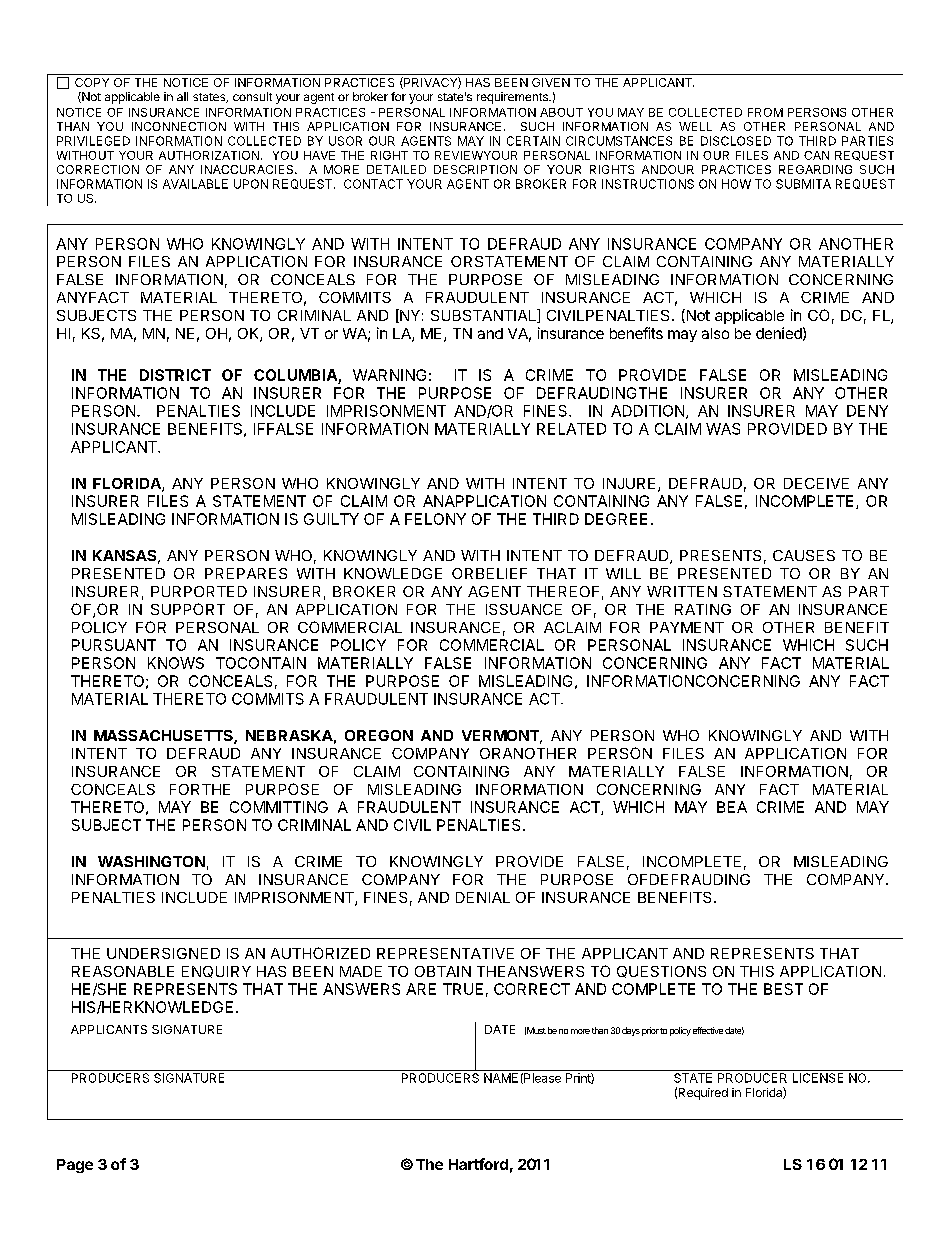 The image size is (952, 1233). Describe the element at coordinates (75, 1166) in the screenshot. I see `Page` at that location.
